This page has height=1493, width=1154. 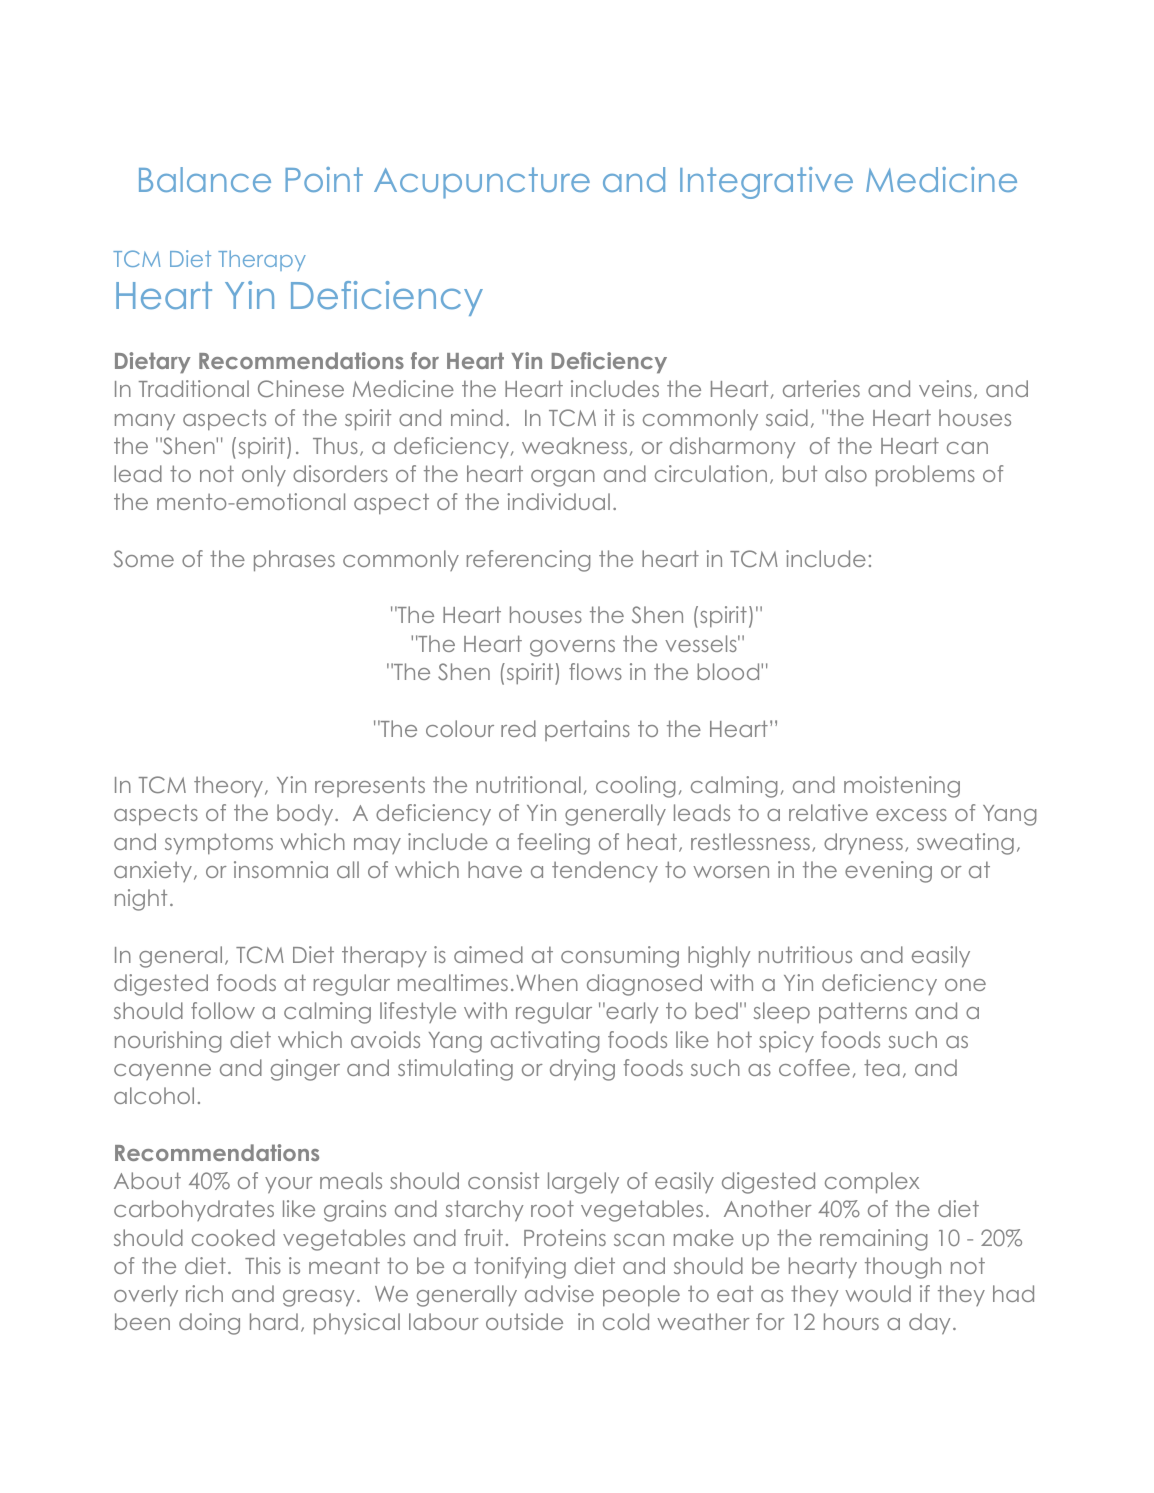 What do you see at coordinates (263, 1265) in the page?
I see `This` at bounding box center [263, 1265].
